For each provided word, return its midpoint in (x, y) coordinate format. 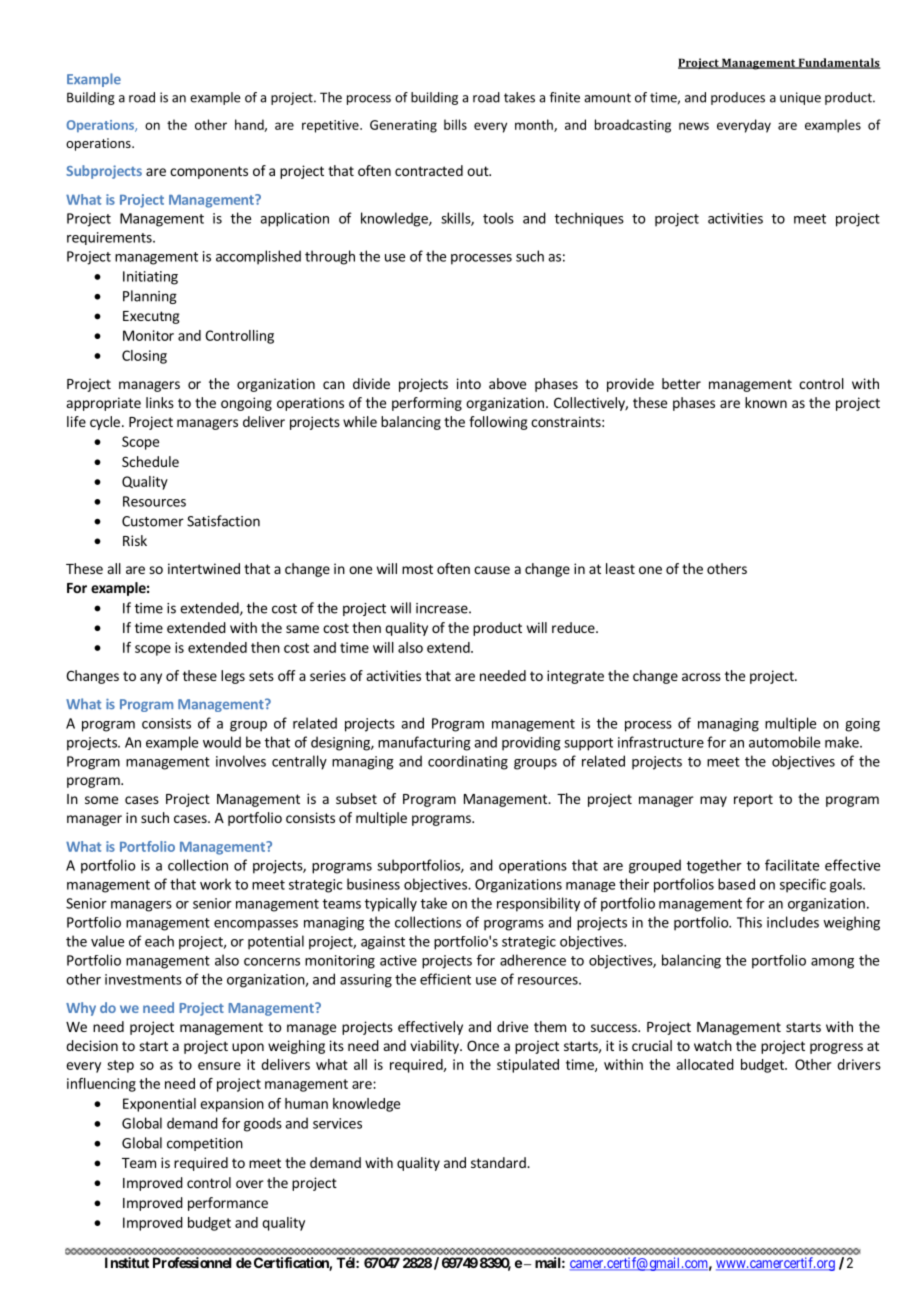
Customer (153, 521)
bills (455, 124)
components (209, 172)
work (215, 884)
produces (738, 98)
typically (391, 904)
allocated (705, 1064)
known (766, 402)
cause (492, 570)
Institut (127, 1262)
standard (499, 1162)
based (736, 884)
